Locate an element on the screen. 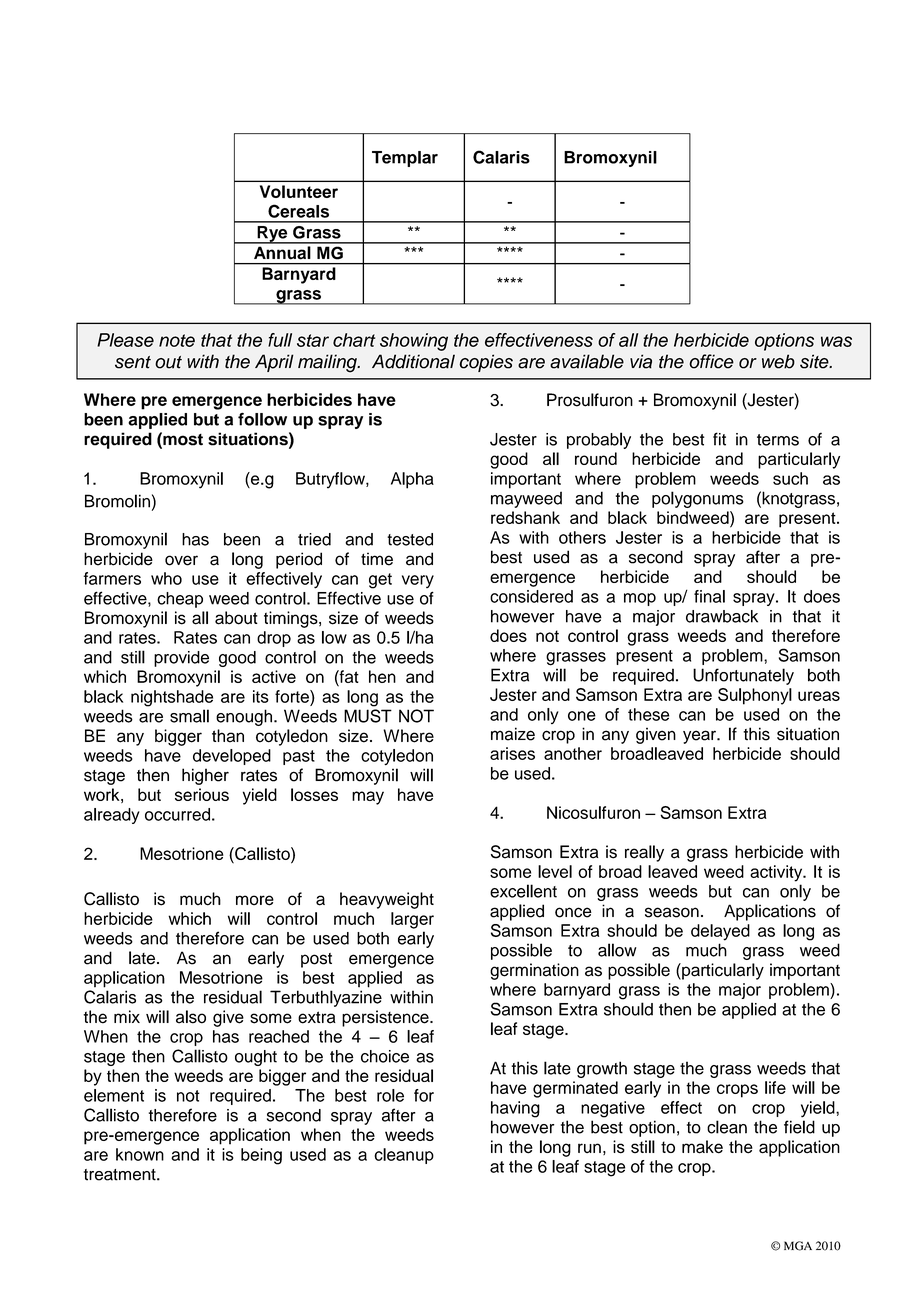 The image size is (924, 1308). having is located at coordinates (515, 1109).
